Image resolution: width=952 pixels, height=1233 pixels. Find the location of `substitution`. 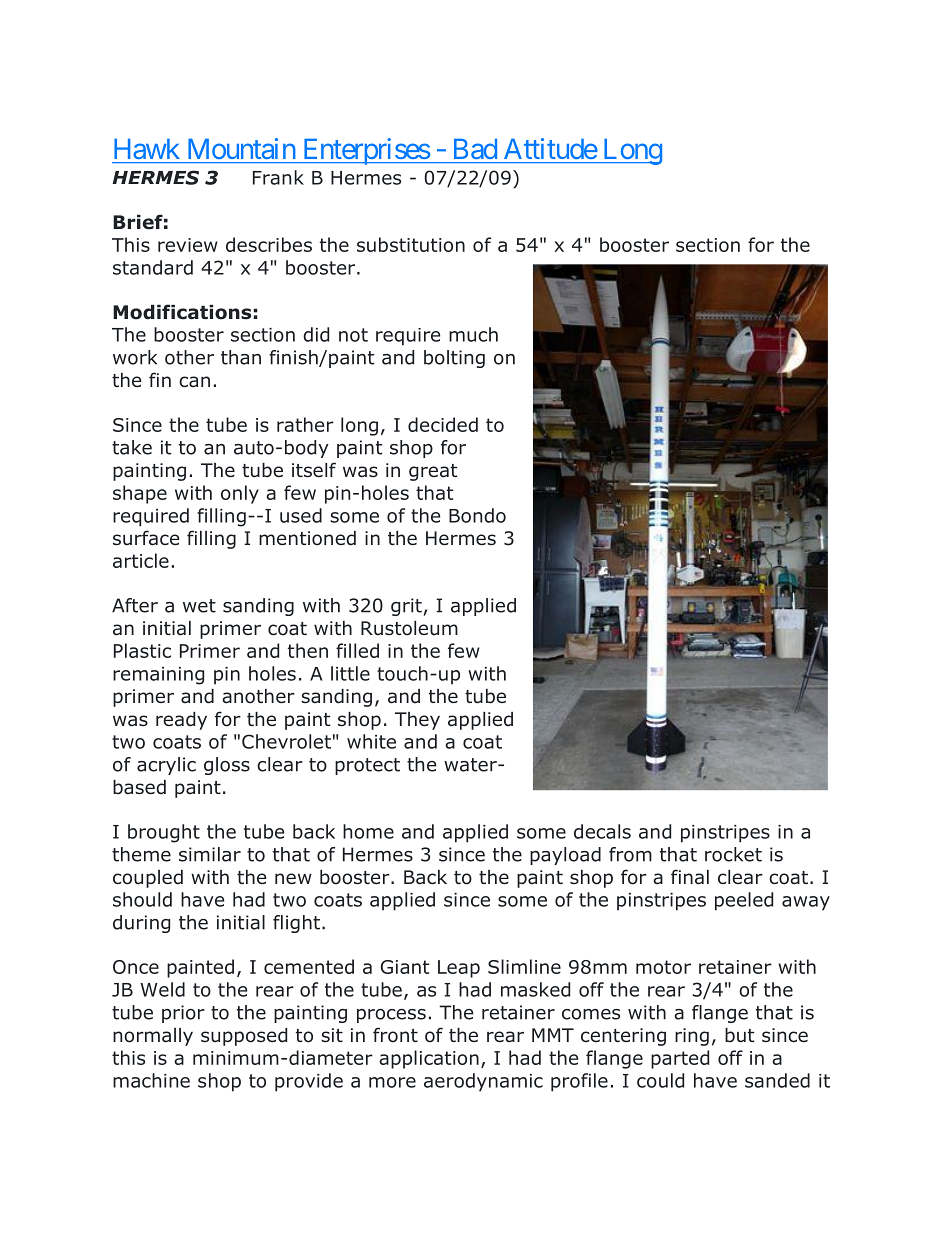

substitution is located at coordinates (411, 244).
